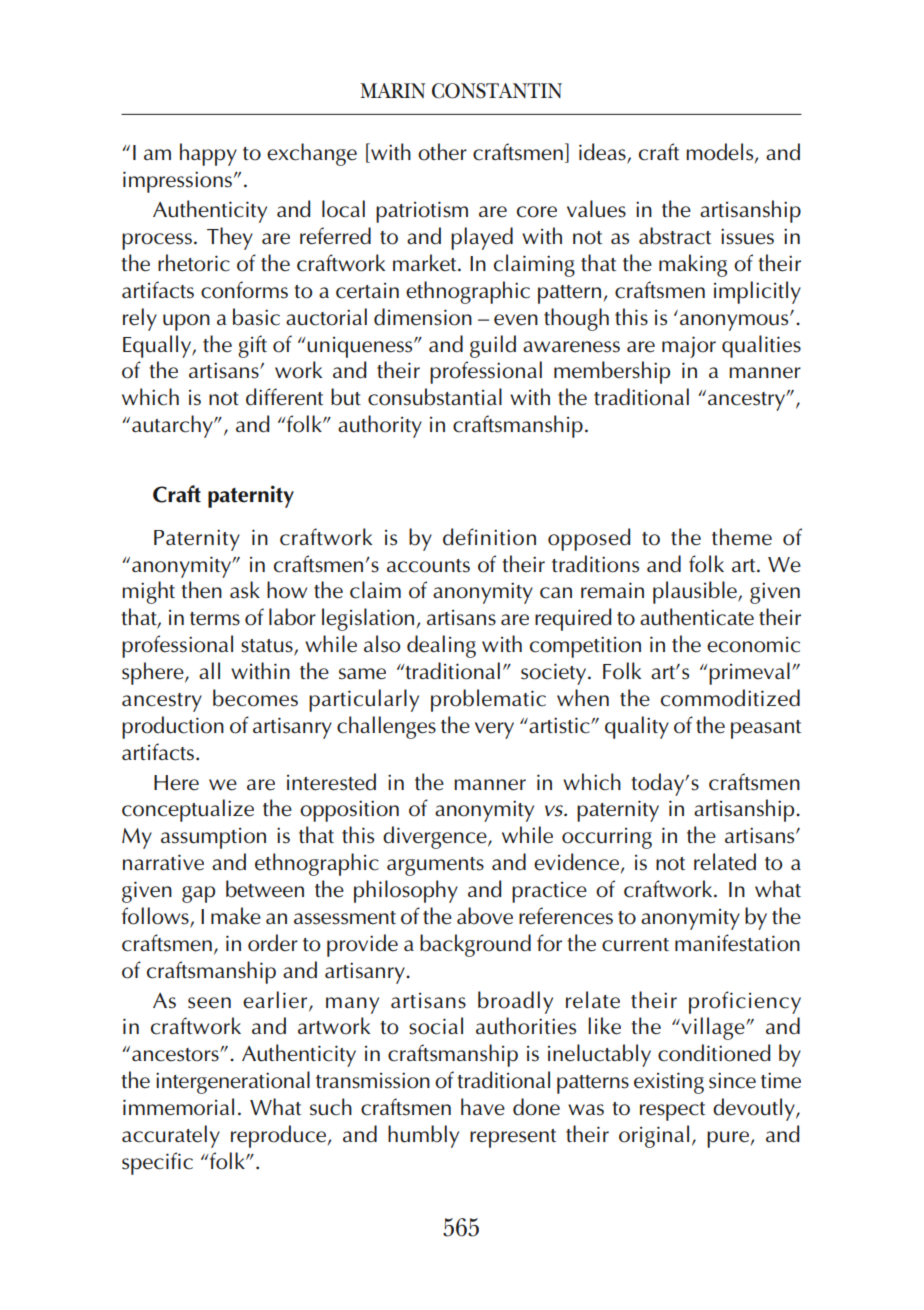 This document has height=1310, width=924. Describe the element at coordinates (171, 1136) in the document. I see `accurately` at that location.
